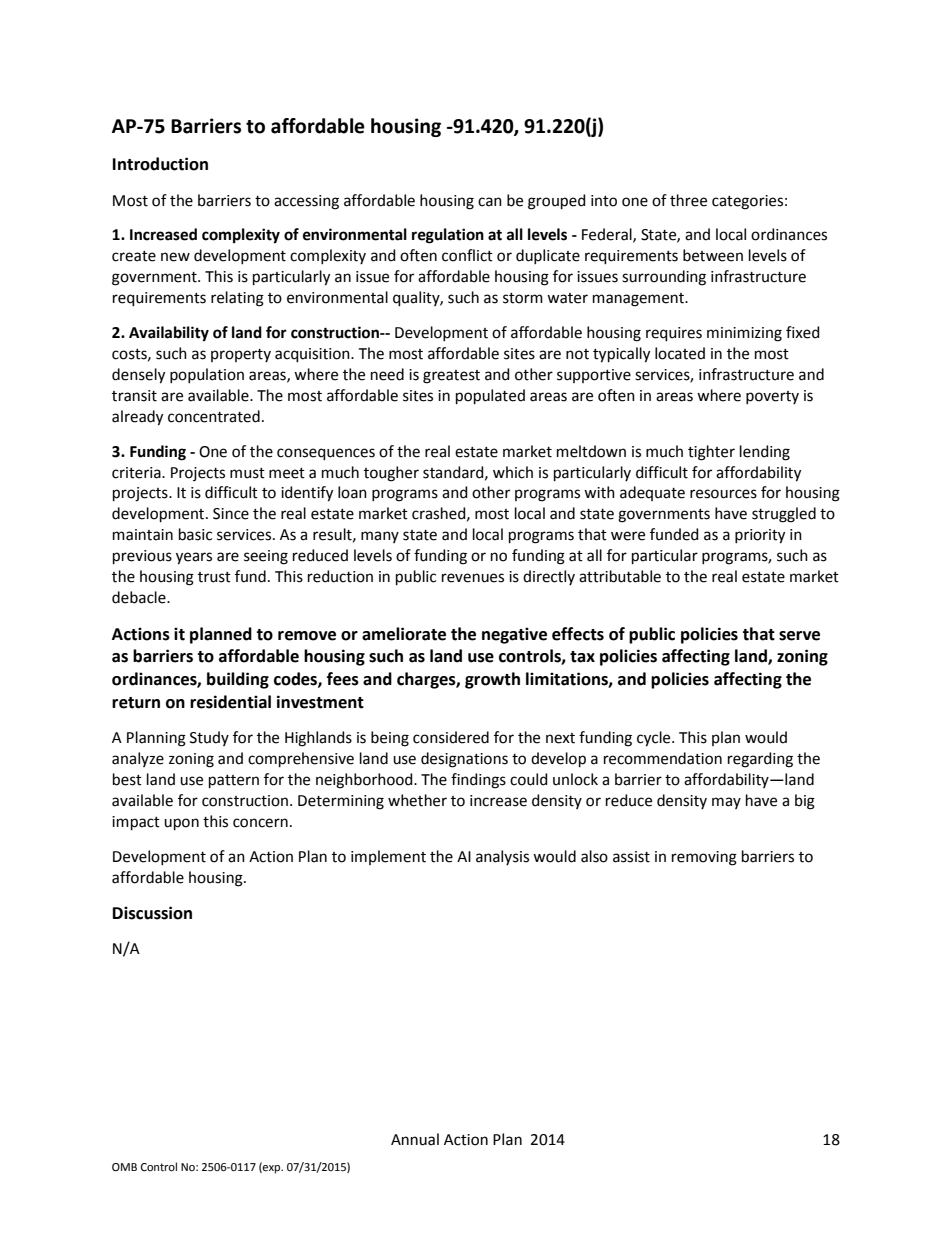 Image resolution: width=952 pixels, height=1233 pixels. Describe the element at coordinates (513, 472) in the image. I see `which` at that location.
